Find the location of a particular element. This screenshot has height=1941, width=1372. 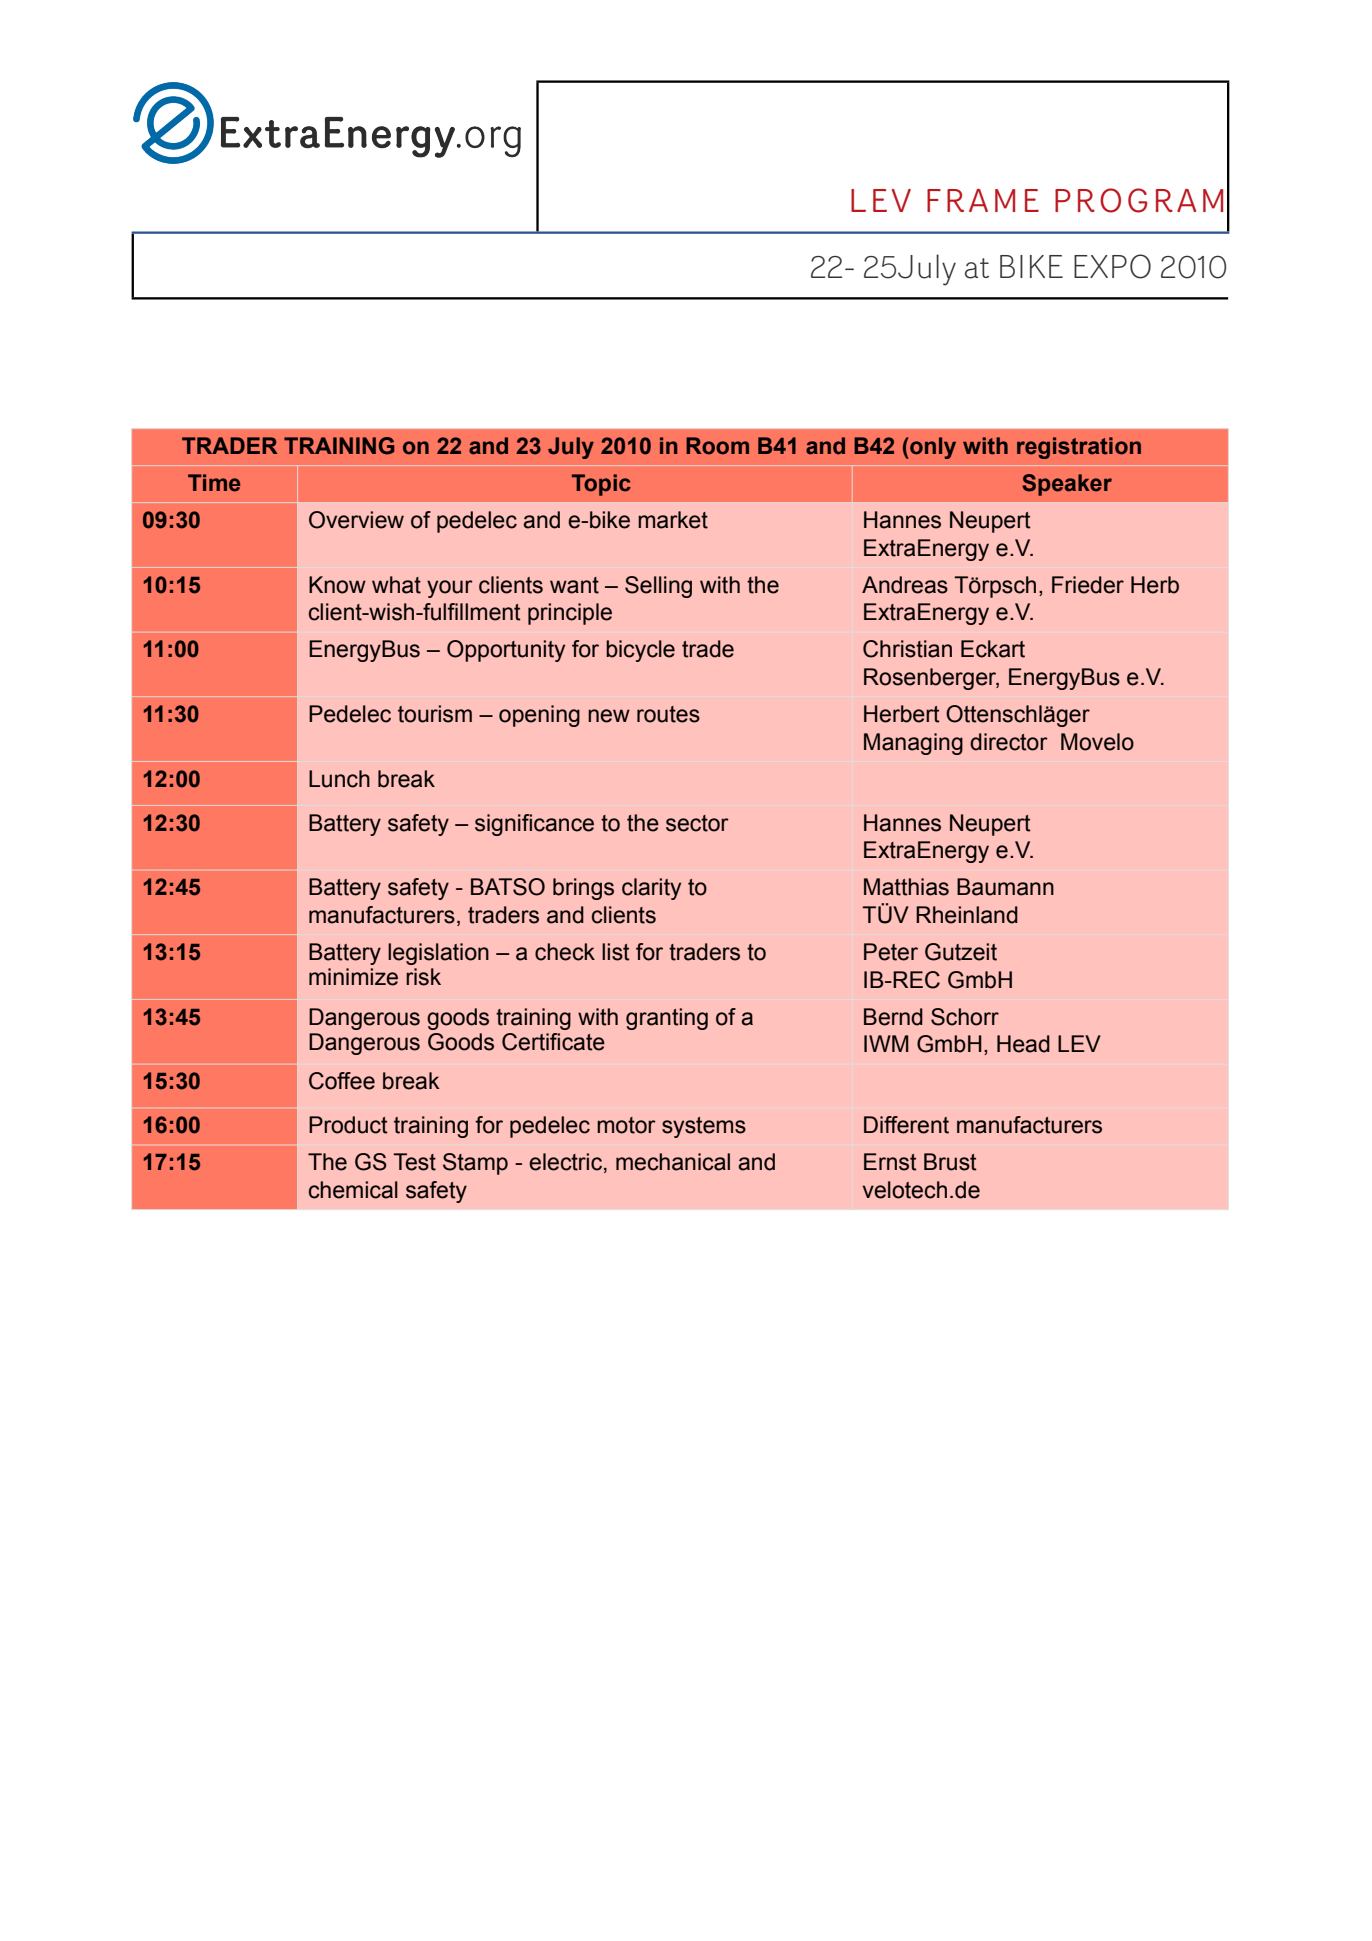

mechanical is located at coordinates (673, 1162).
